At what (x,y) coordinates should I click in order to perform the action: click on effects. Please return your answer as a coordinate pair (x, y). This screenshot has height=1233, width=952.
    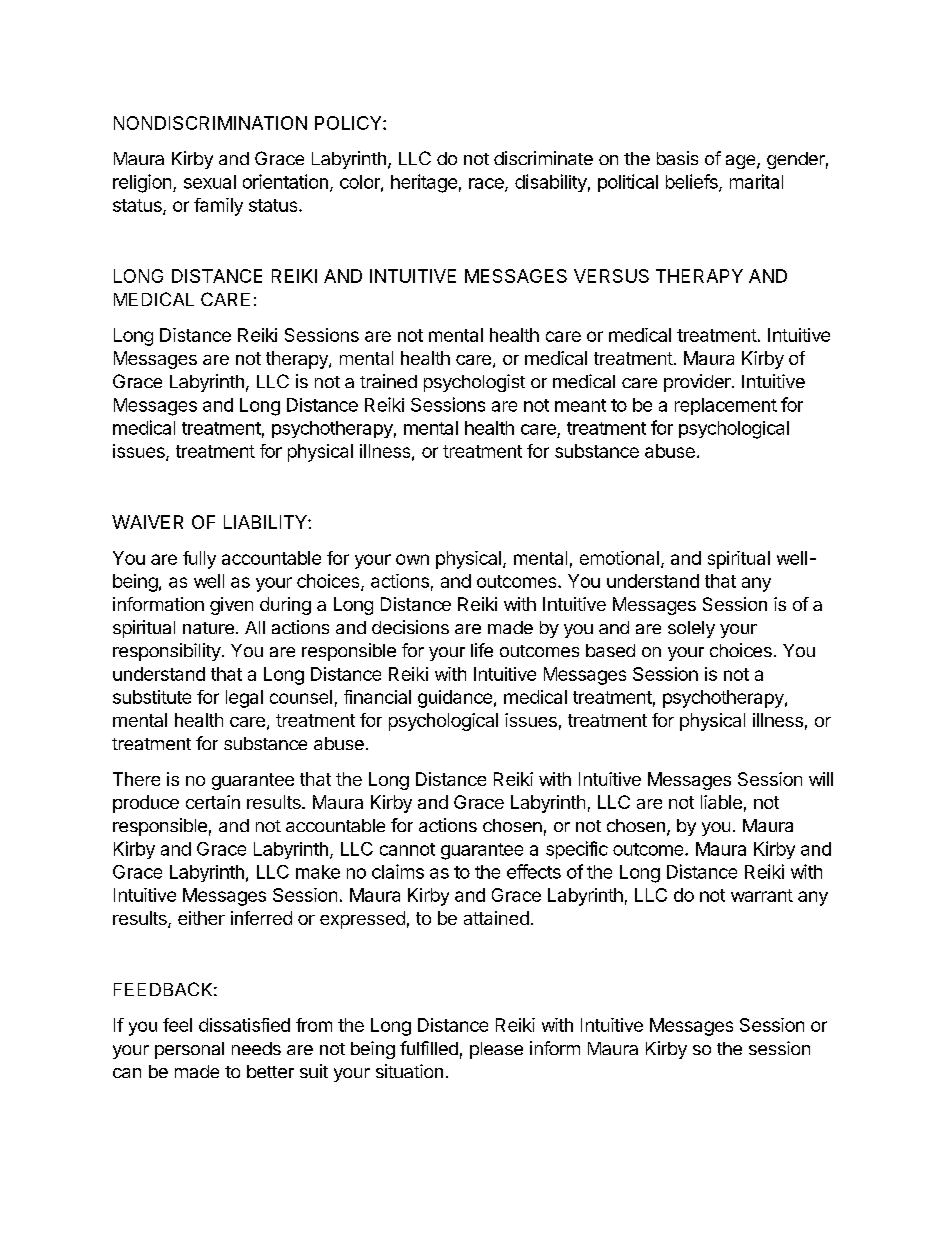
    Looking at the image, I should click on (534, 871).
